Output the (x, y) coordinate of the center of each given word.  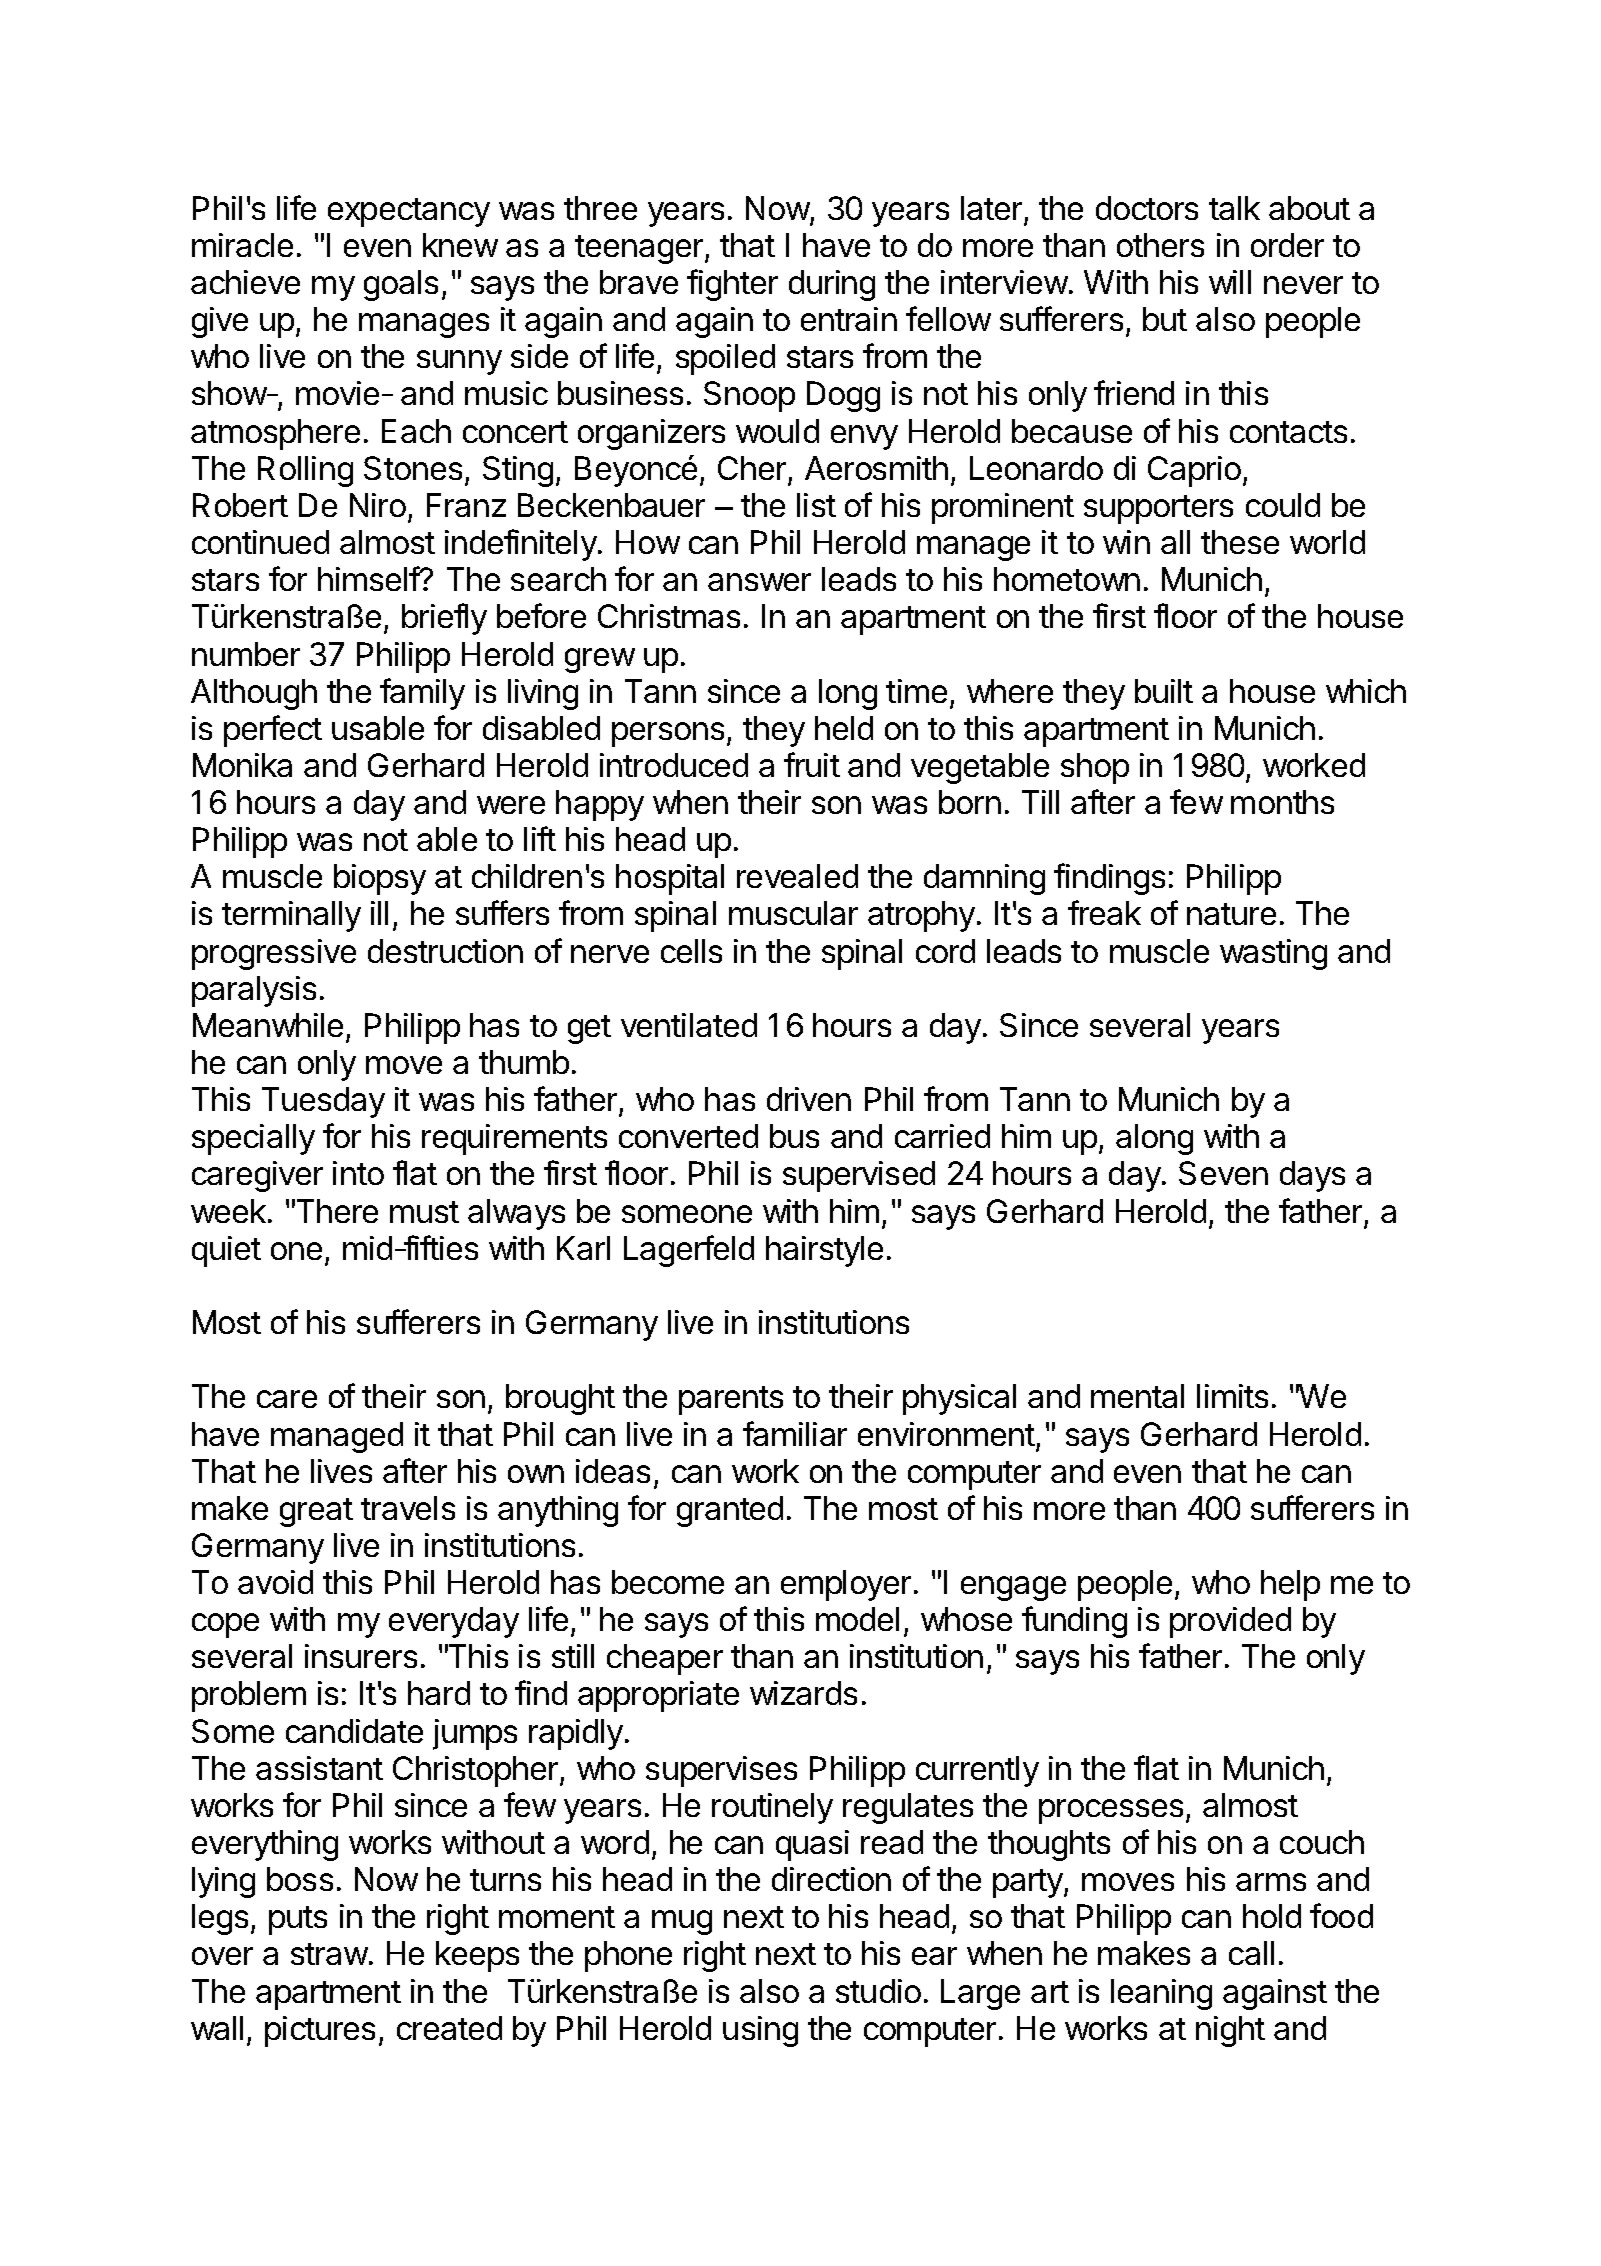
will (1230, 282)
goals (401, 285)
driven (809, 1099)
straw (329, 1954)
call (1251, 1953)
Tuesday (323, 1102)
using (760, 2031)
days (1312, 1176)
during (832, 285)
